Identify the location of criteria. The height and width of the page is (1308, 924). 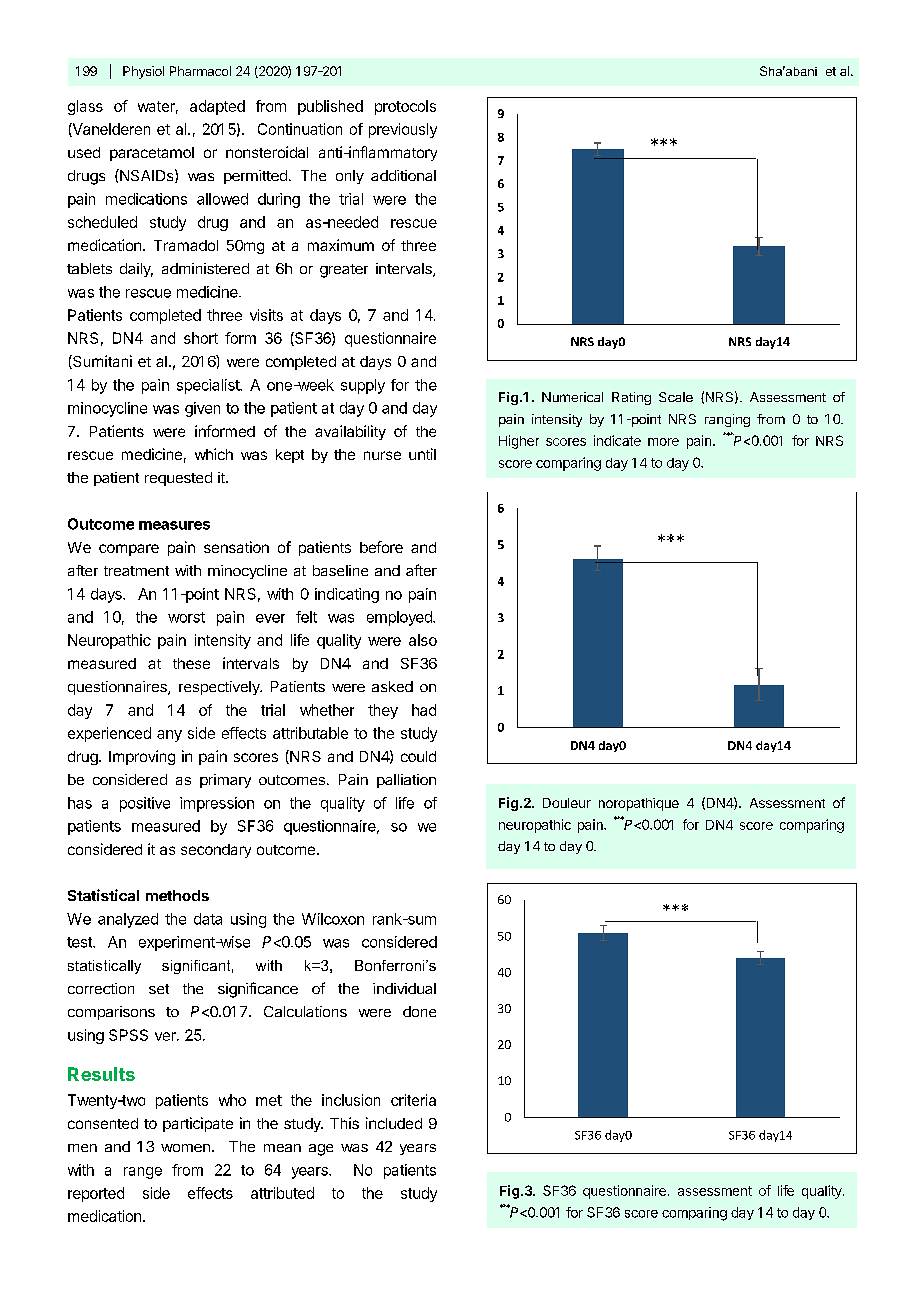
(413, 1100).
